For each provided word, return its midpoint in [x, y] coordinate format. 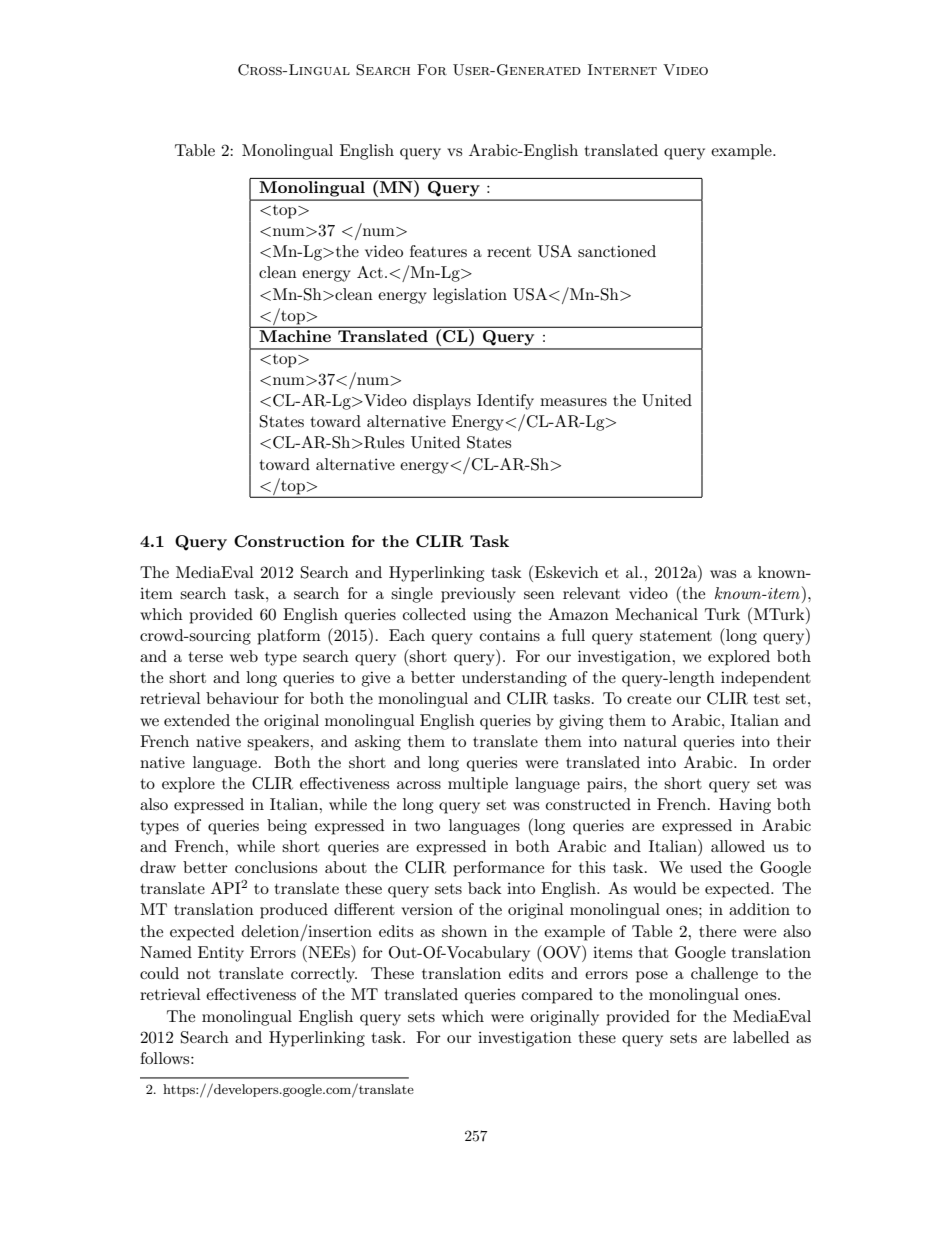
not [199, 974]
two [427, 826]
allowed [738, 846]
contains [510, 635]
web [244, 656]
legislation [470, 296]
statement [676, 636]
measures [573, 402]
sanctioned [617, 251]
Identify [505, 402]
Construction [289, 541]
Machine [295, 336]
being [287, 827]
